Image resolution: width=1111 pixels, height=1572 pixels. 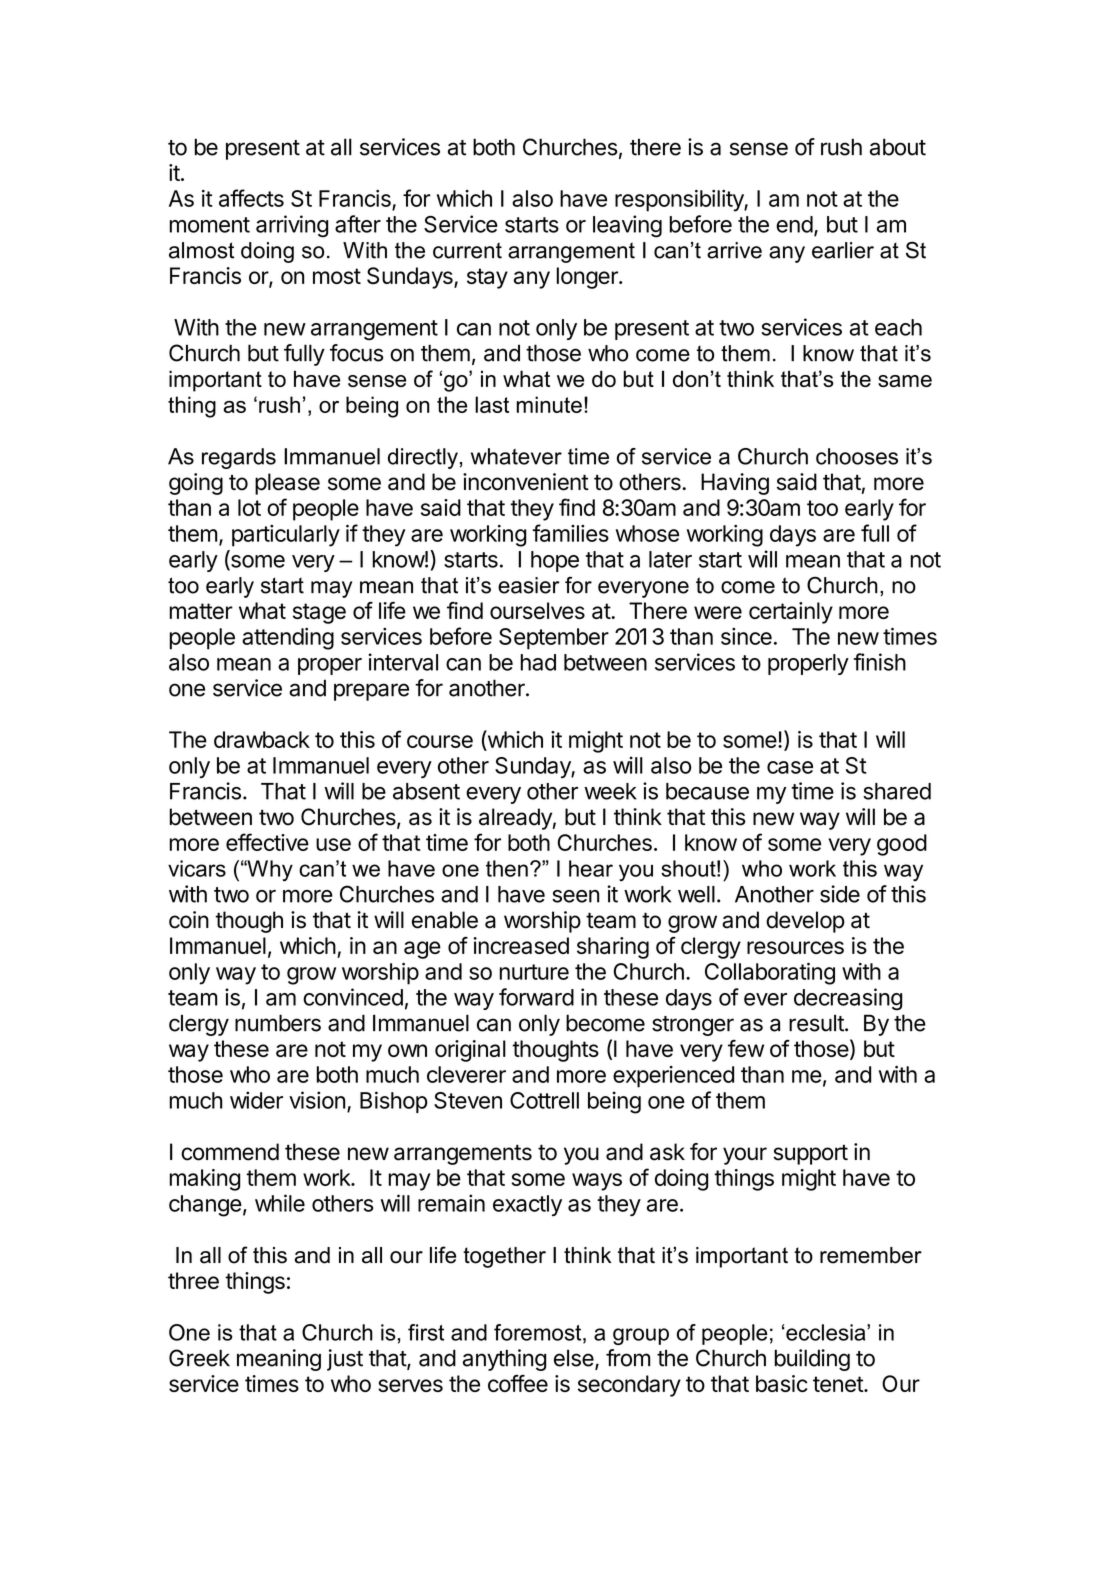 I want to click on leaving, so click(x=627, y=226).
